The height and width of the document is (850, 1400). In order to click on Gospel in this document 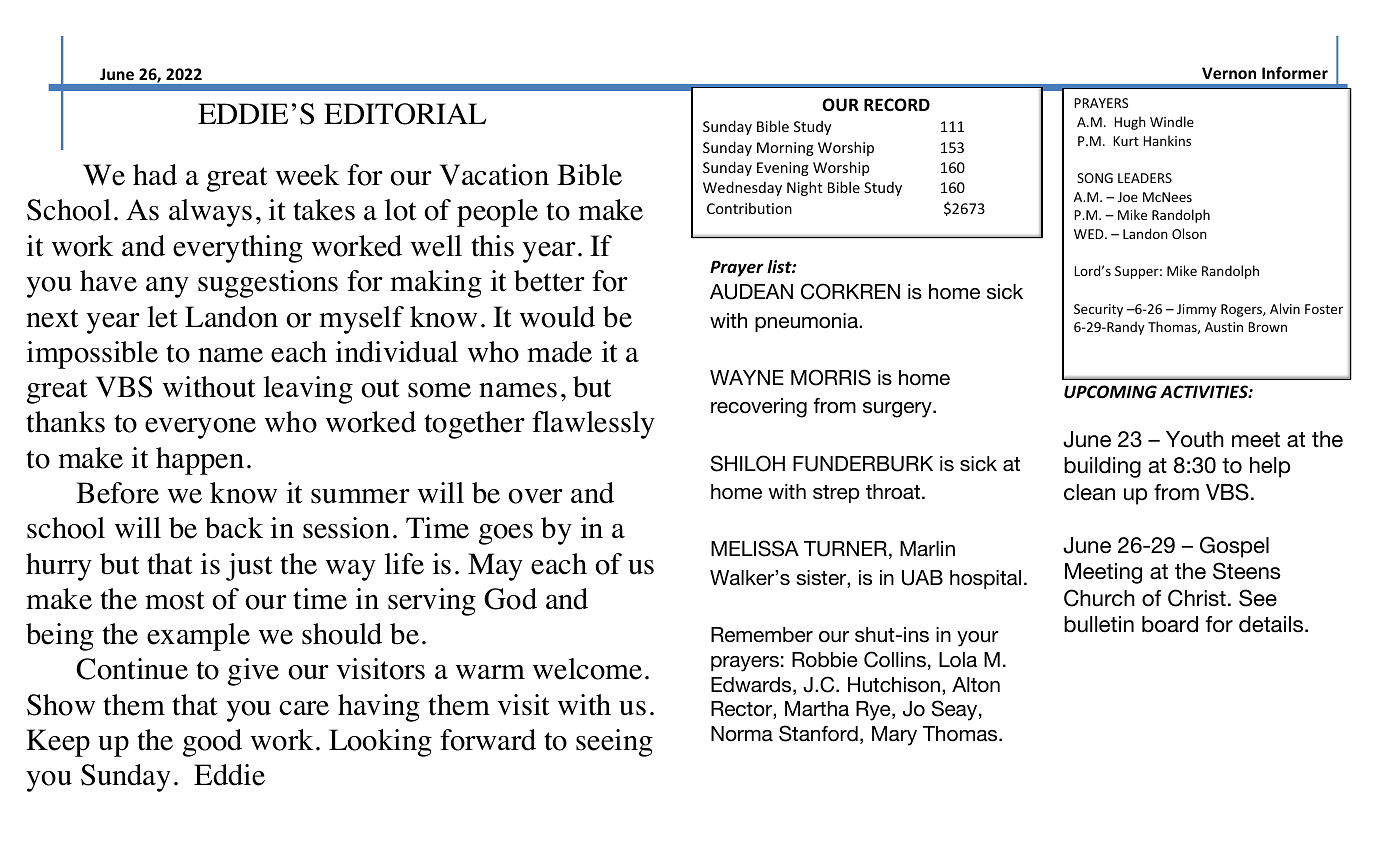, I will do `click(1234, 547)`.
